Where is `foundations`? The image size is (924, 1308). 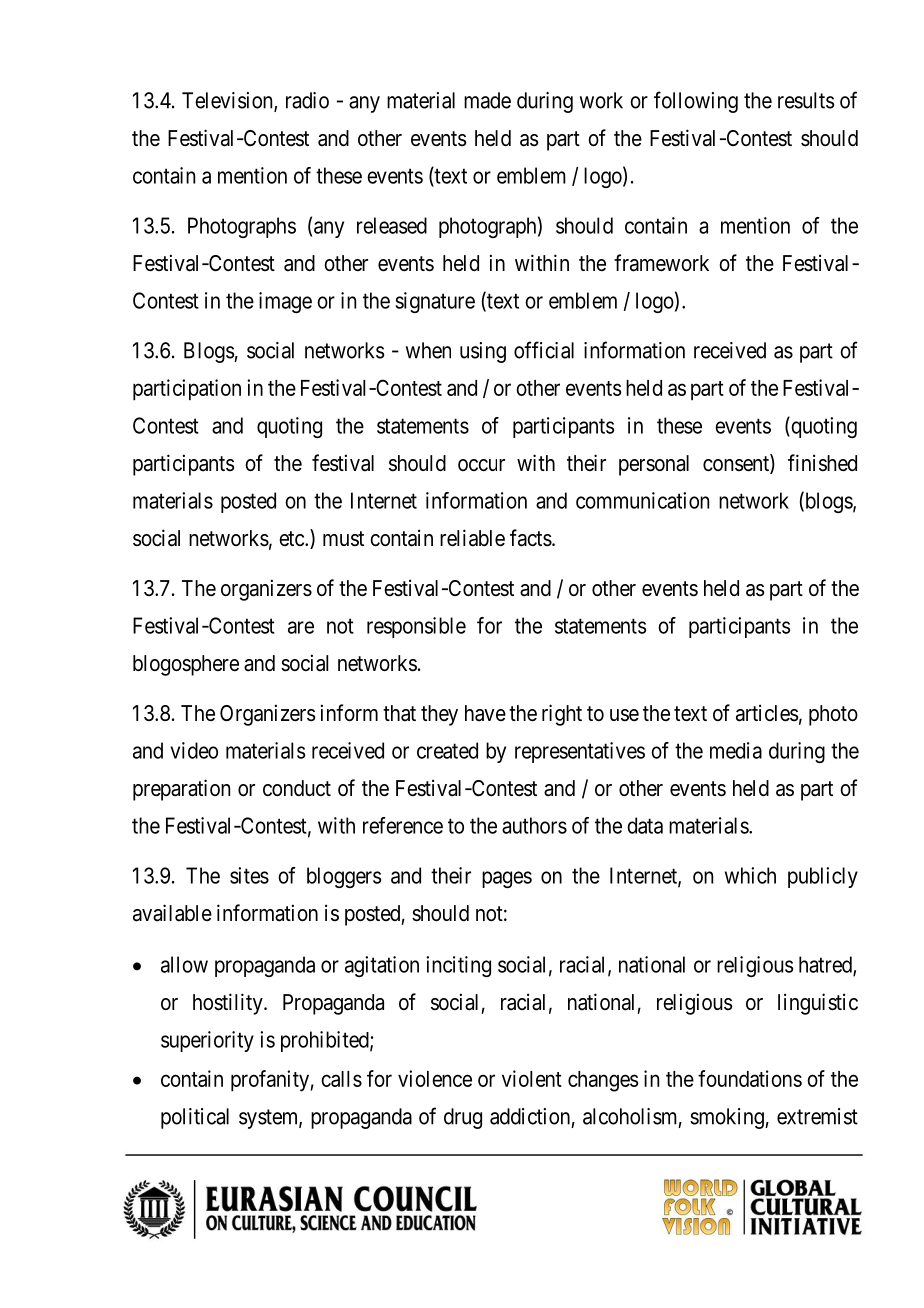 foundations is located at coordinates (750, 1078).
